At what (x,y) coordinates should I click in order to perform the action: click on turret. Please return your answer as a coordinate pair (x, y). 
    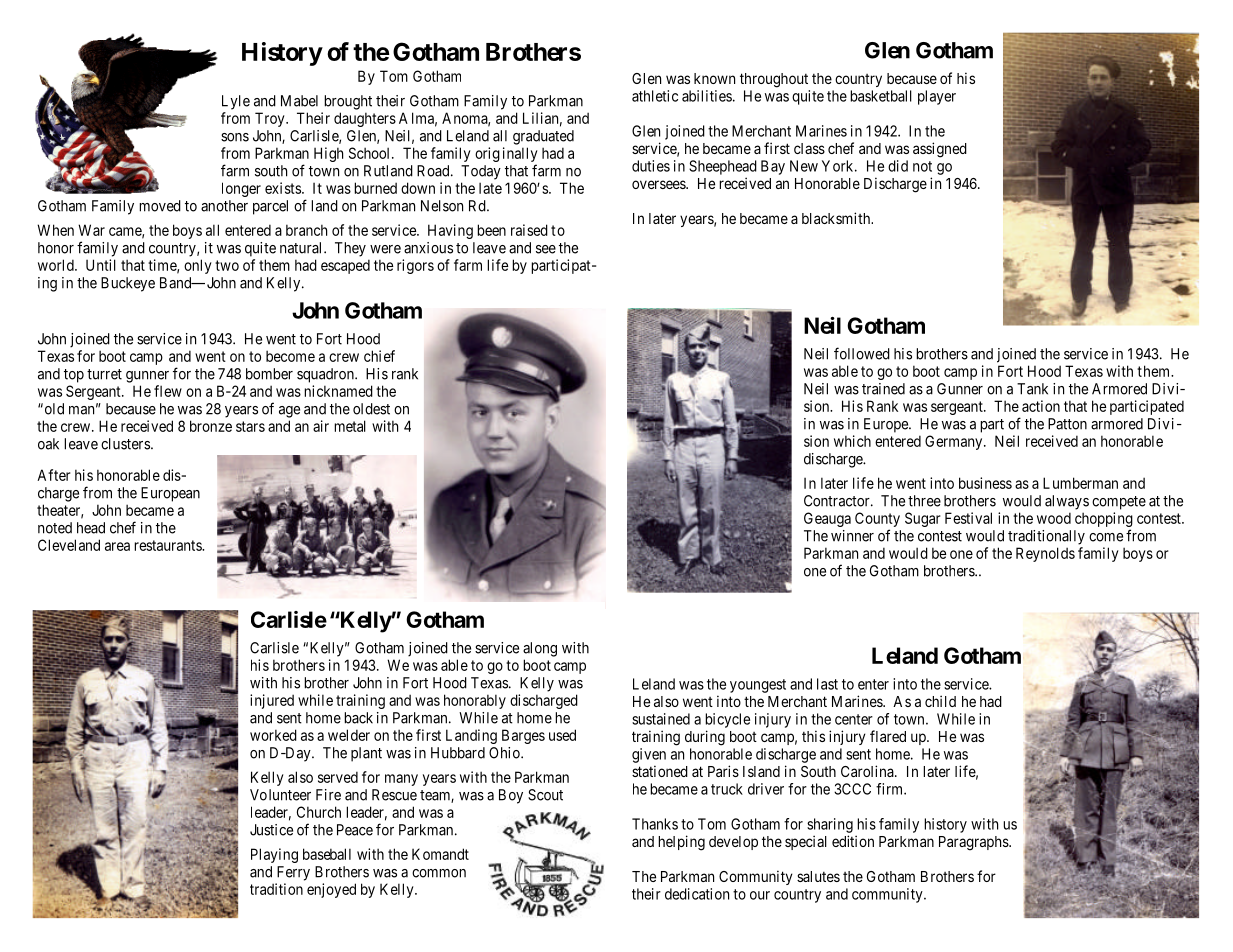
    Looking at the image, I should click on (104, 374).
